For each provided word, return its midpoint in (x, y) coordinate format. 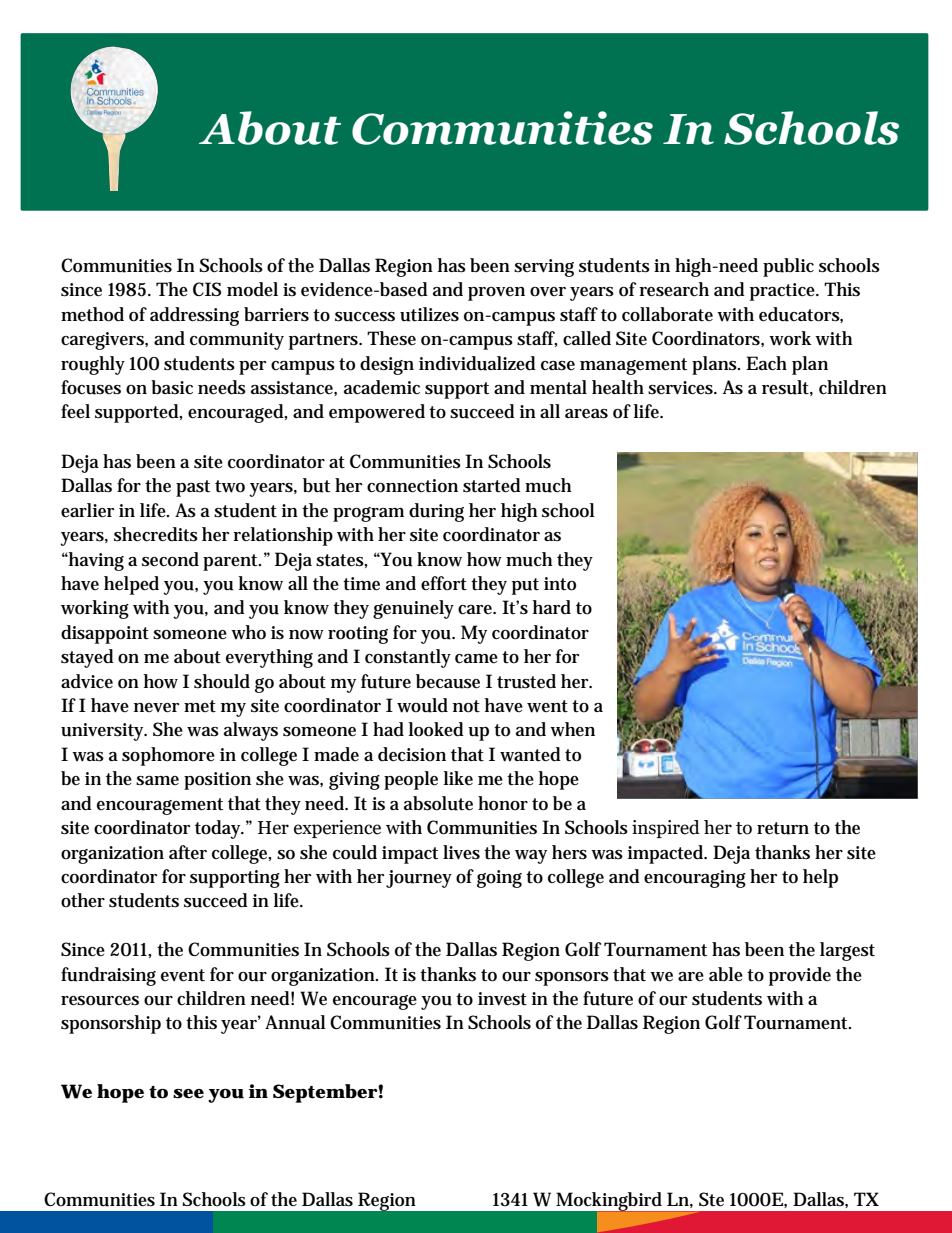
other (83, 900)
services (681, 388)
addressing (194, 316)
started (492, 485)
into (560, 584)
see (188, 1094)
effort (444, 583)
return (783, 828)
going (499, 879)
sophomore (168, 756)
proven (496, 294)
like (458, 778)
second (170, 559)
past (193, 488)
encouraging (695, 879)
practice (783, 292)
